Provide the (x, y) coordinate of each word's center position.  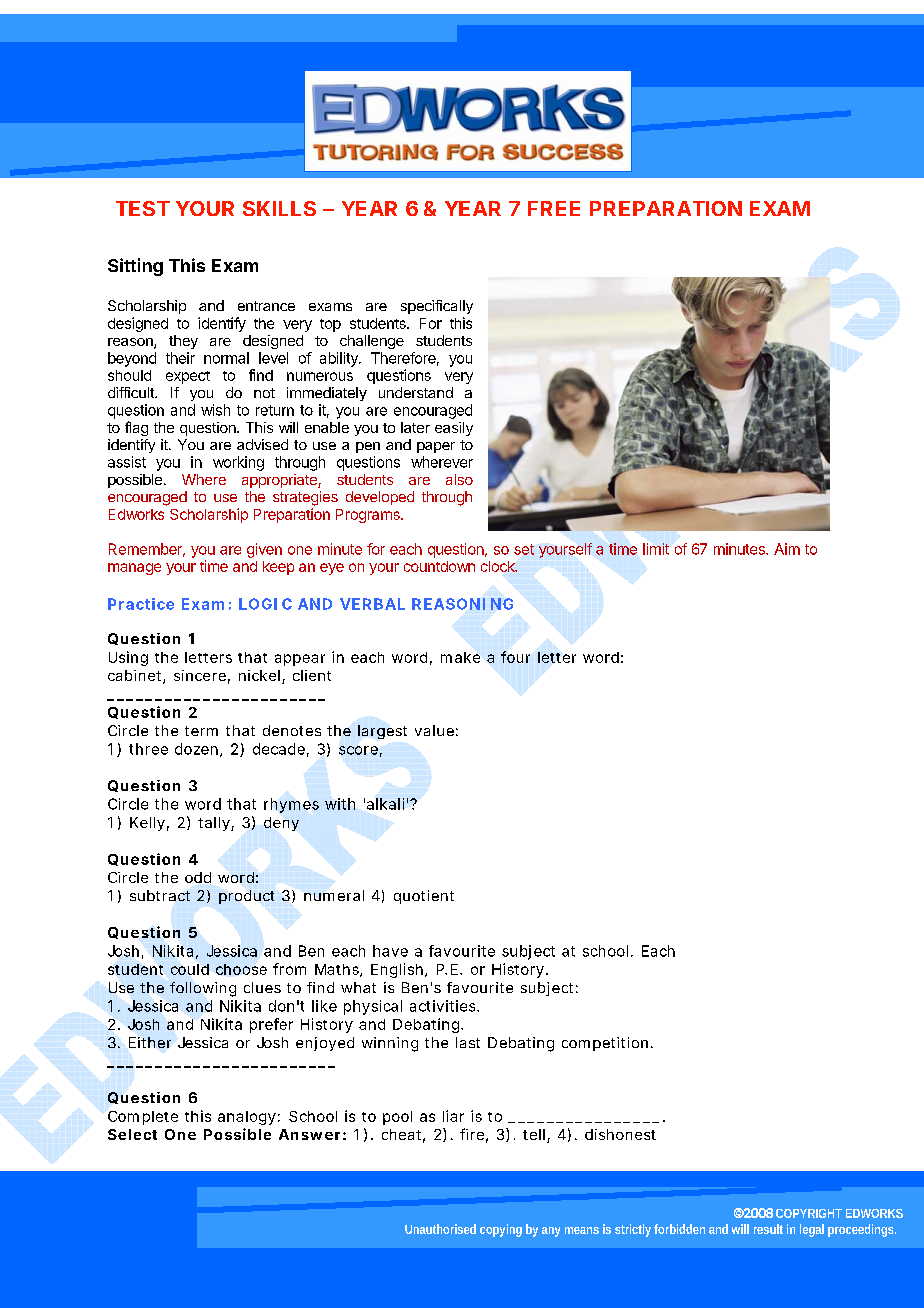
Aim (787, 549)
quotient (424, 897)
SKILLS (279, 208)
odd (198, 877)
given (264, 550)
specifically (437, 307)
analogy (247, 1118)
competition (605, 1044)
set (524, 549)
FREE (554, 208)
